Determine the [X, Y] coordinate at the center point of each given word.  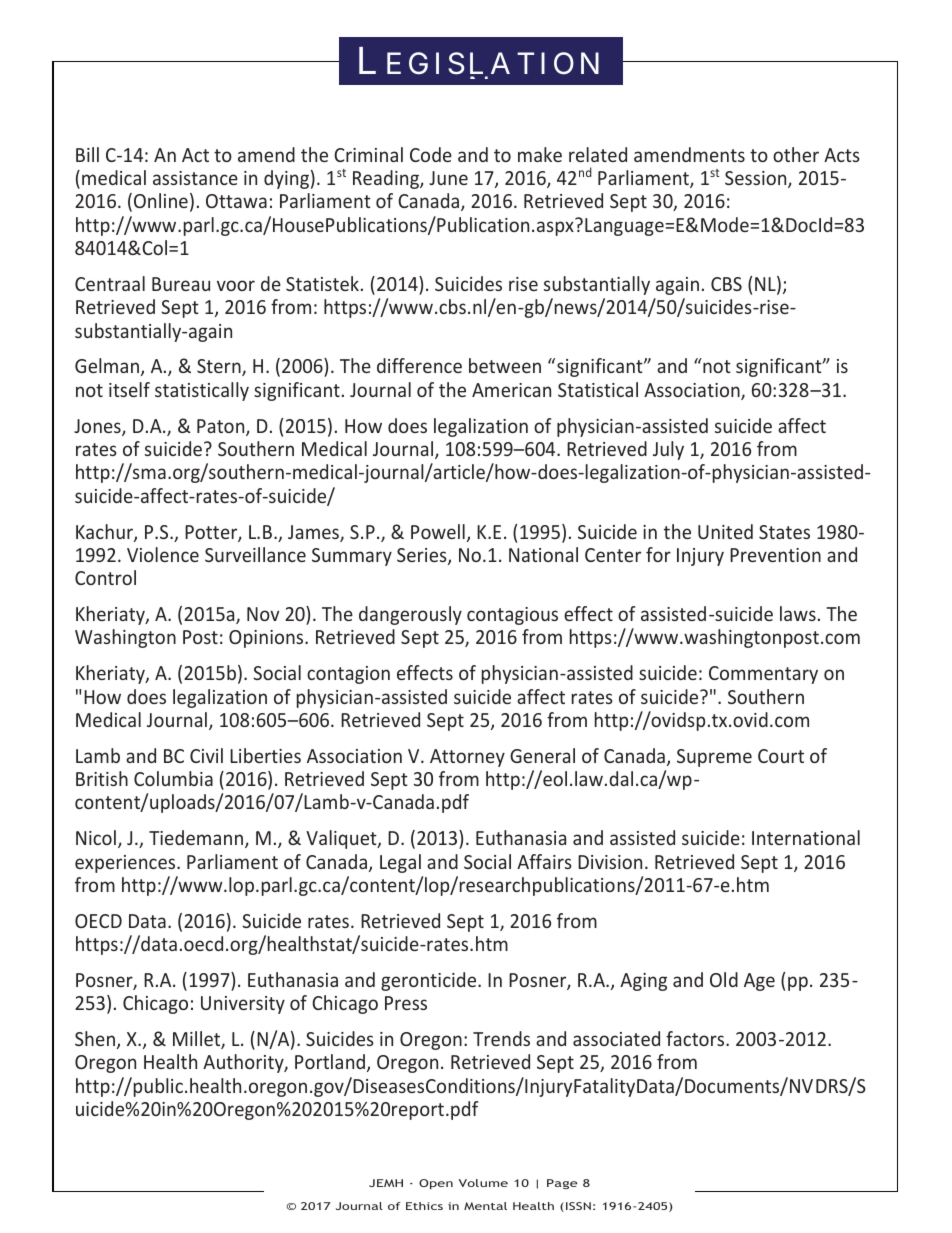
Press [406, 1003]
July [668, 450]
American [511, 390]
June [448, 178]
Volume [483, 1183]
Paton [222, 427]
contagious [512, 616]
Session [757, 179]
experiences [126, 864]
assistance [195, 178]
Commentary [763, 675]
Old [724, 979]
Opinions [267, 639]
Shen [95, 1038]
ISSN [578, 1206]
